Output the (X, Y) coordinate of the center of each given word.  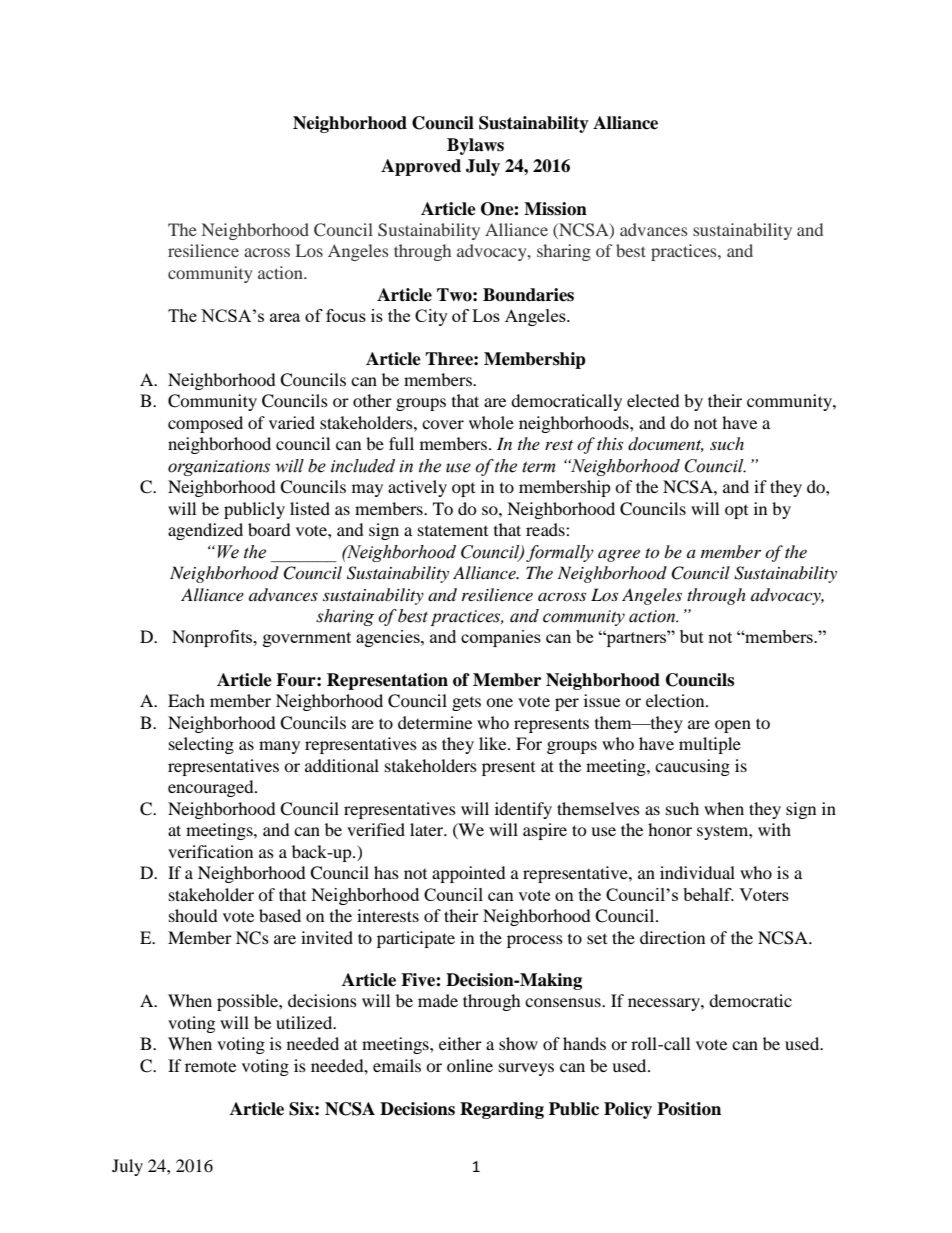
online (470, 1065)
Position (689, 1109)
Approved (421, 167)
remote (210, 1066)
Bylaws (475, 146)
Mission (555, 209)
